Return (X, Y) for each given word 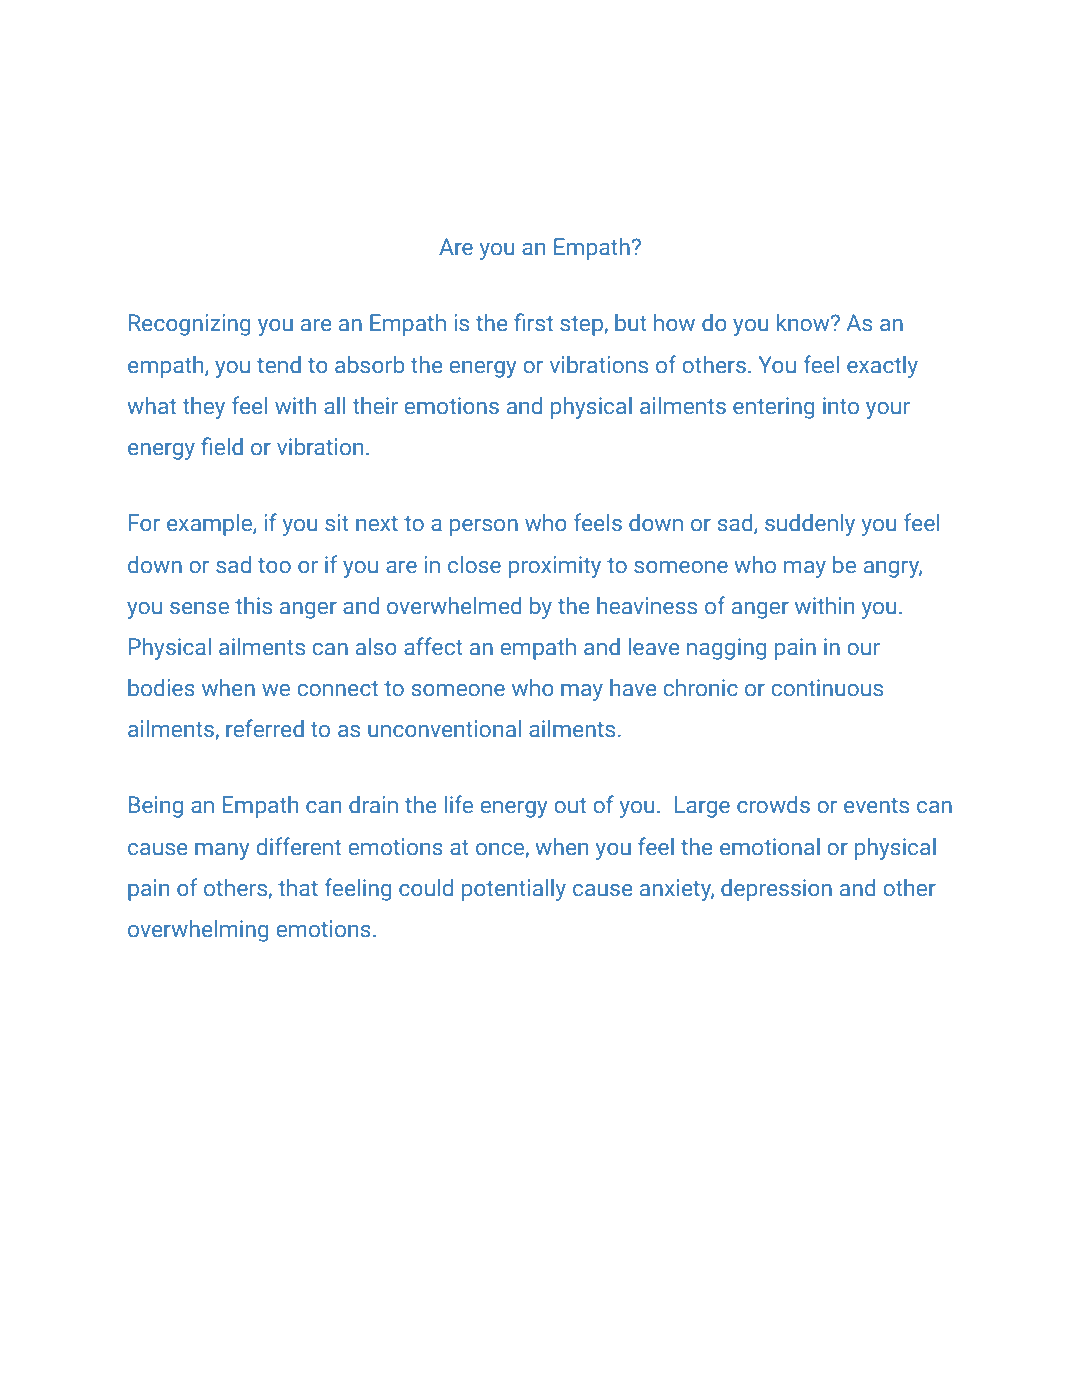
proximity (555, 567)
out (570, 806)
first (533, 322)
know (804, 323)
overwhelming (198, 931)
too (274, 566)
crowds (773, 805)
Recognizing (190, 325)
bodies (161, 688)
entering (774, 408)
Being (156, 807)
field (222, 446)
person (484, 527)
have (633, 688)
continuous (827, 688)
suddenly (810, 525)
